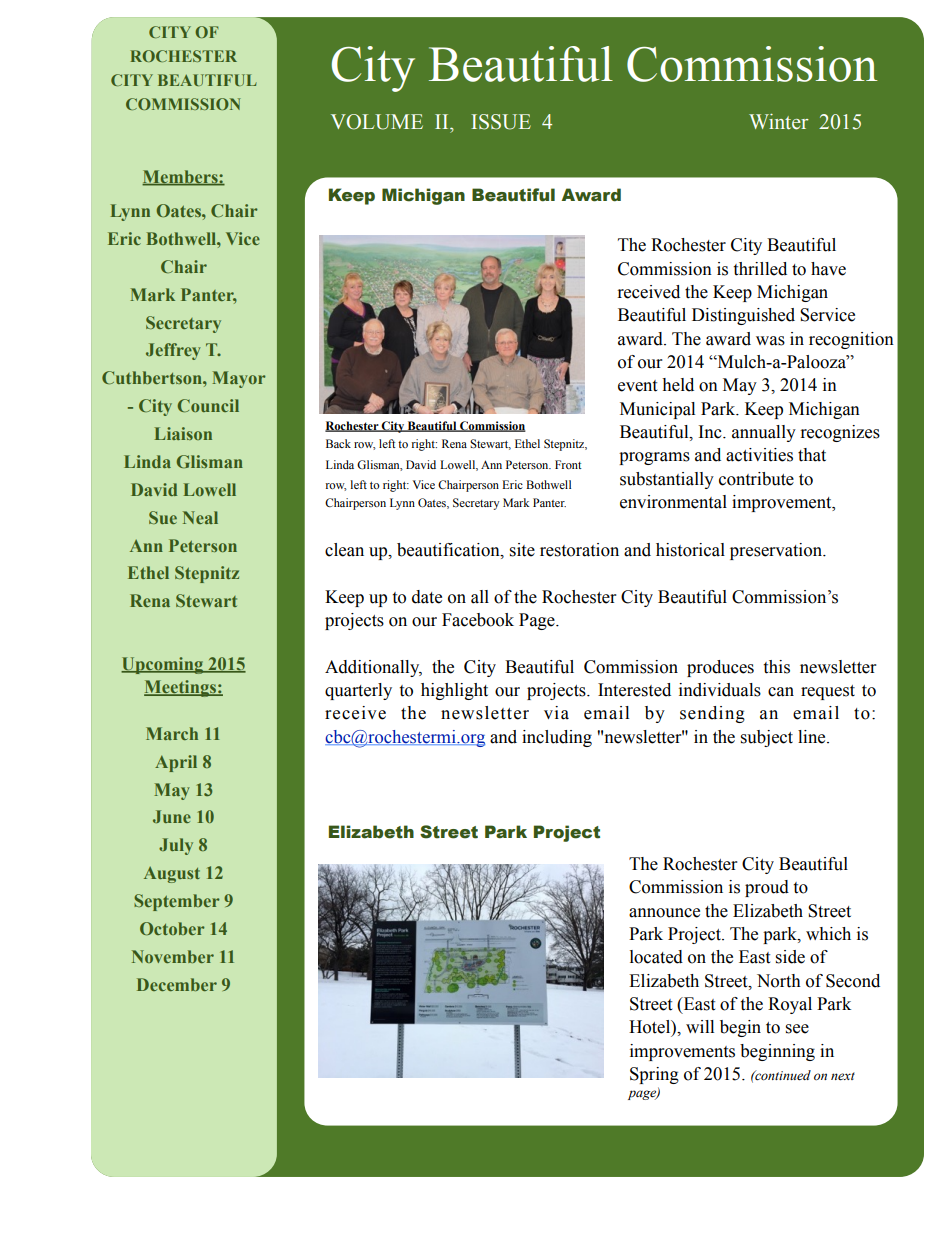 The height and width of the document is (1233, 952). What do you see at coordinates (377, 122) in the document?
I see `VOLUME` at bounding box center [377, 122].
